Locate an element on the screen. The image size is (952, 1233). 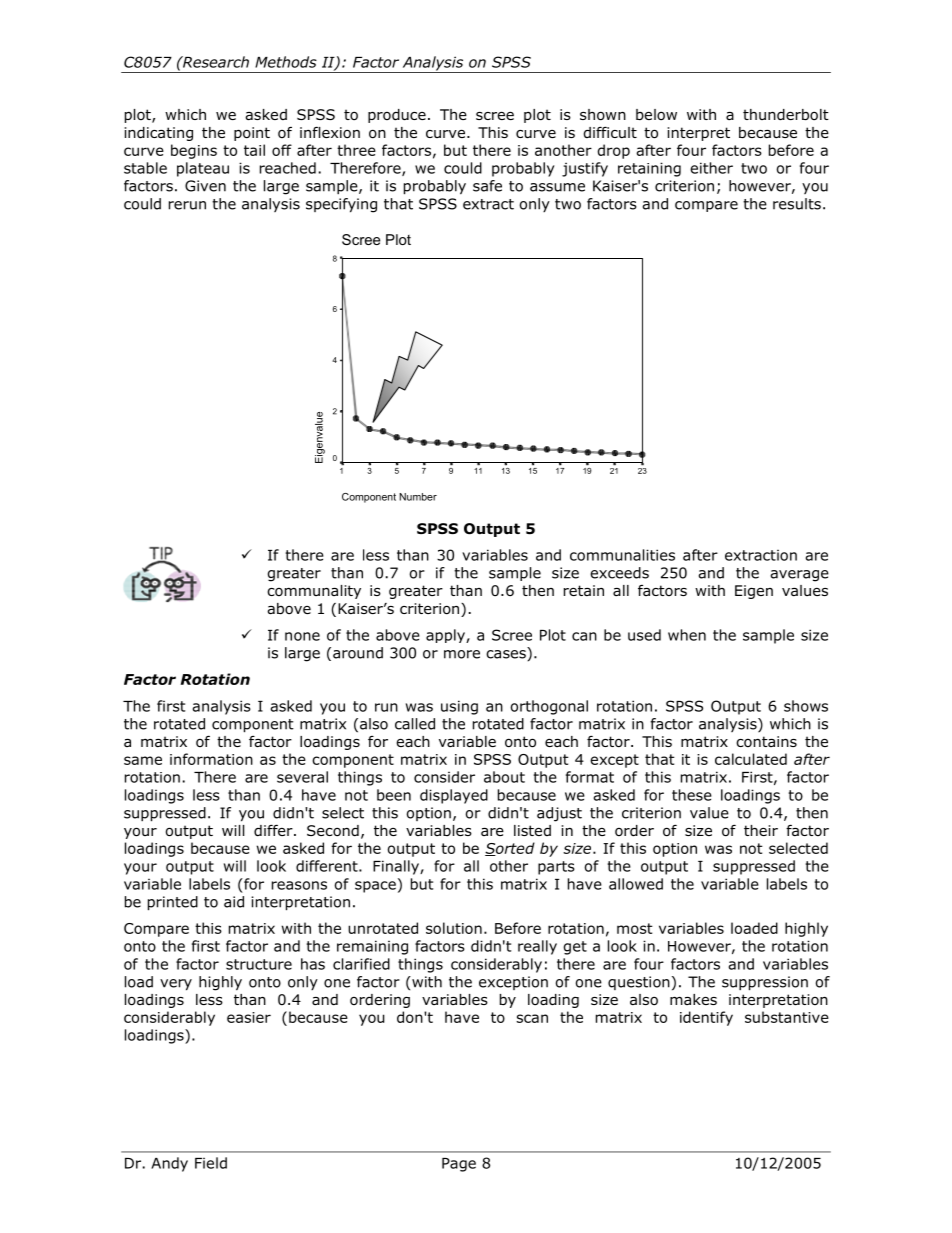
Field is located at coordinates (211, 1163).
